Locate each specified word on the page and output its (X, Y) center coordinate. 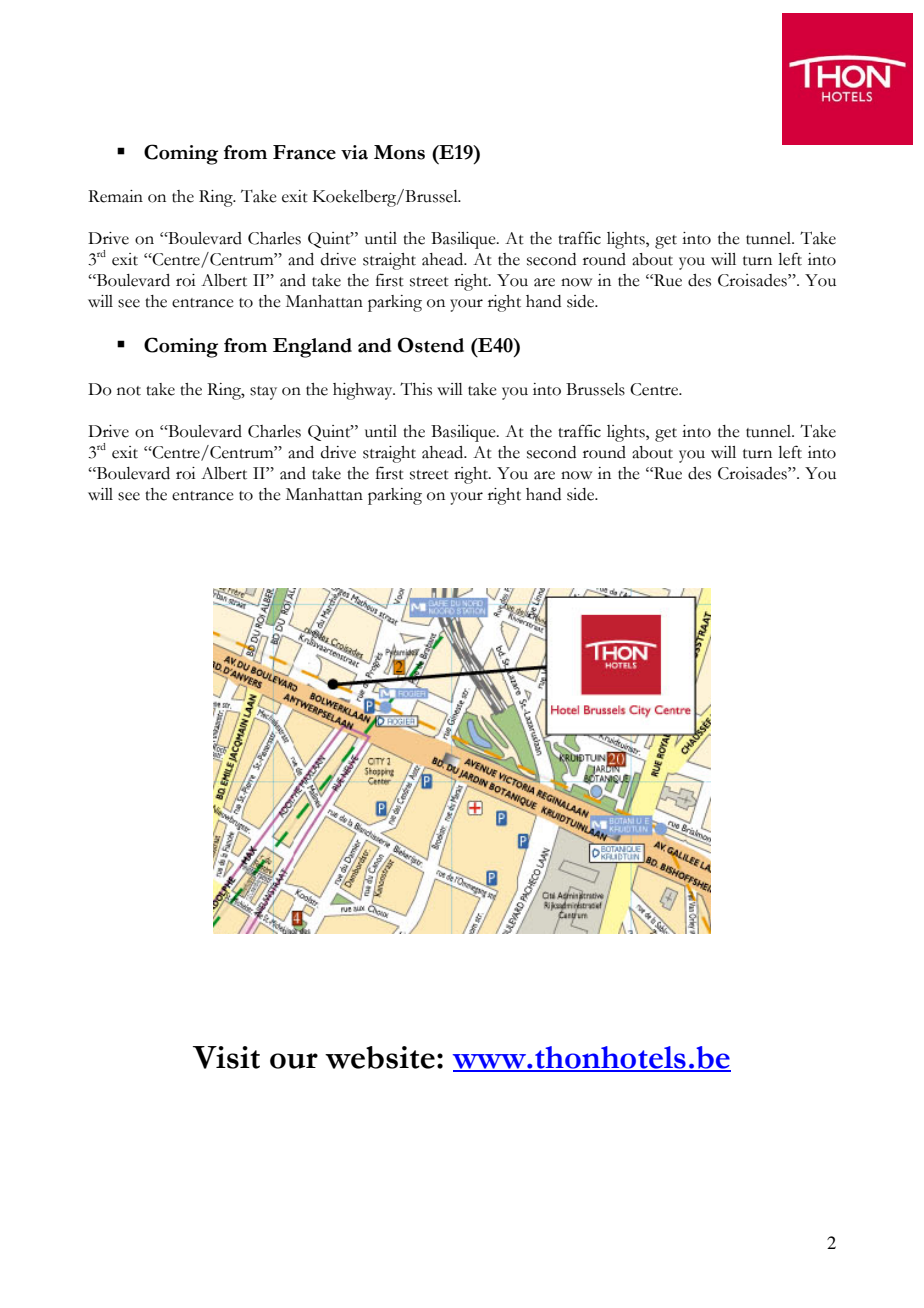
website (380, 1057)
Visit (226, 1057)
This (416, 389)
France (304, 152)
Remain (115, 196)
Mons (399, 152)
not (129, 391)
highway (364, 391)
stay (263, 393)
